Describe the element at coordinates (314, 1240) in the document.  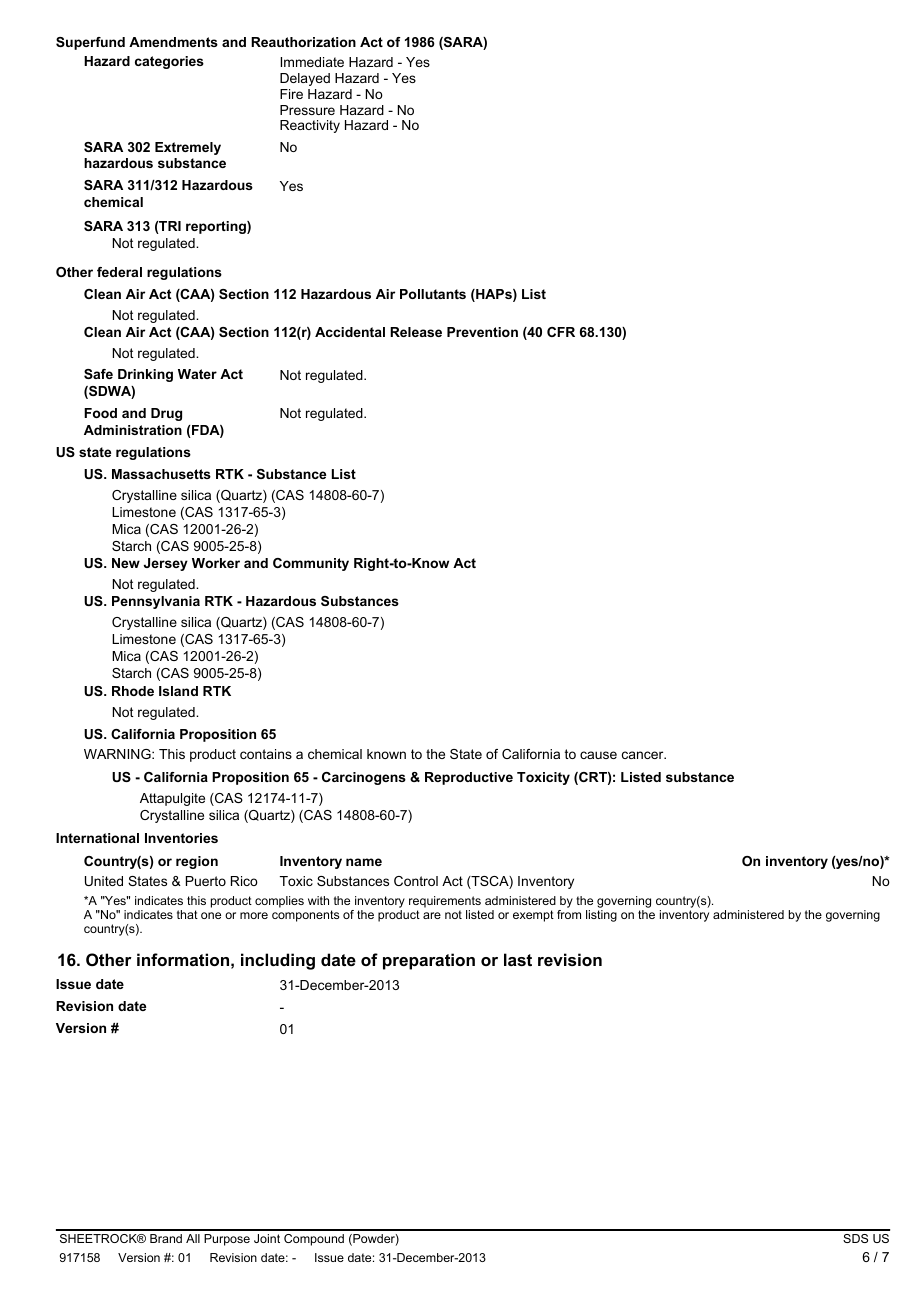
I see `Compound` at that location.
